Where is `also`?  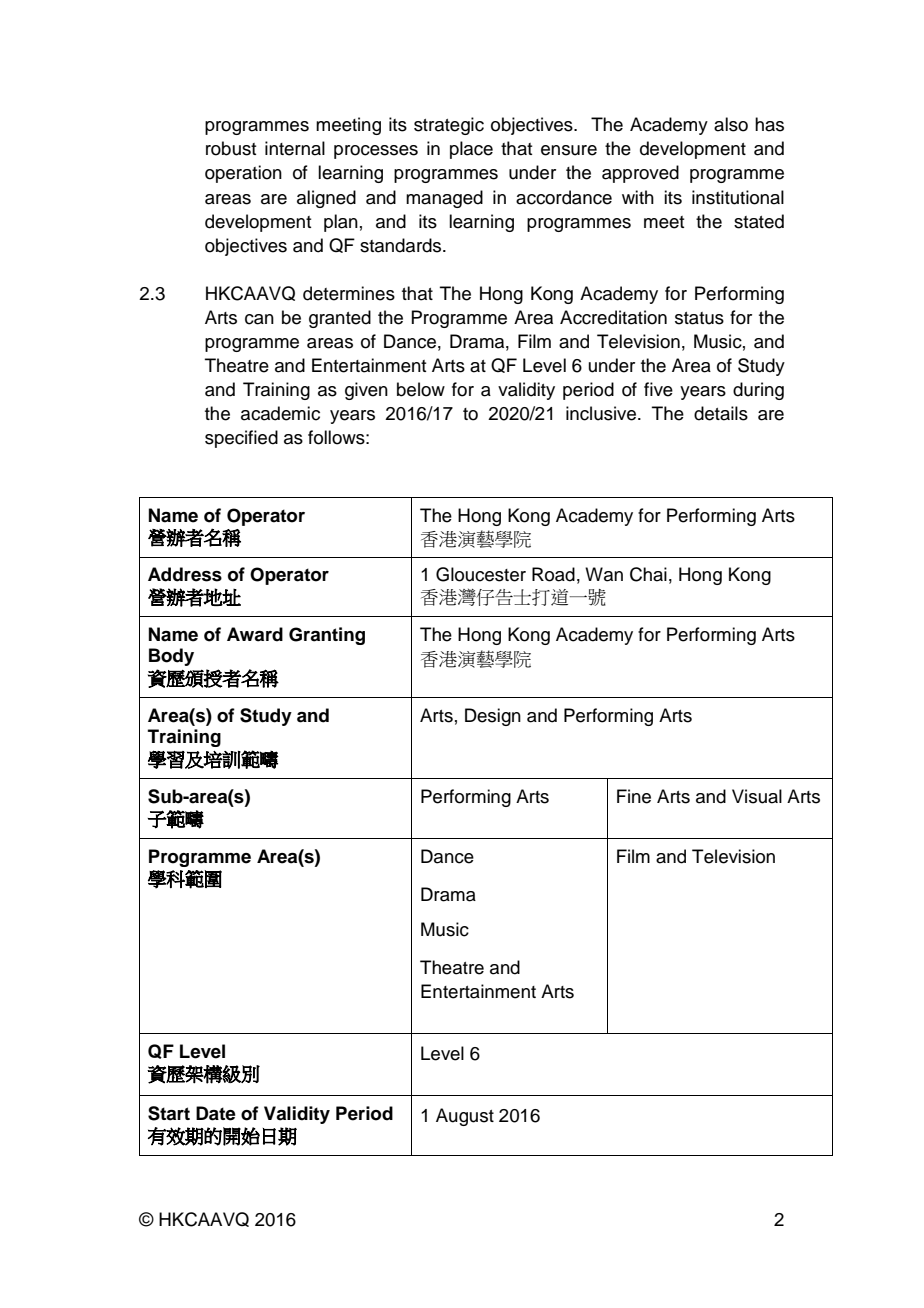 also is located at coordinates (731, 124).
